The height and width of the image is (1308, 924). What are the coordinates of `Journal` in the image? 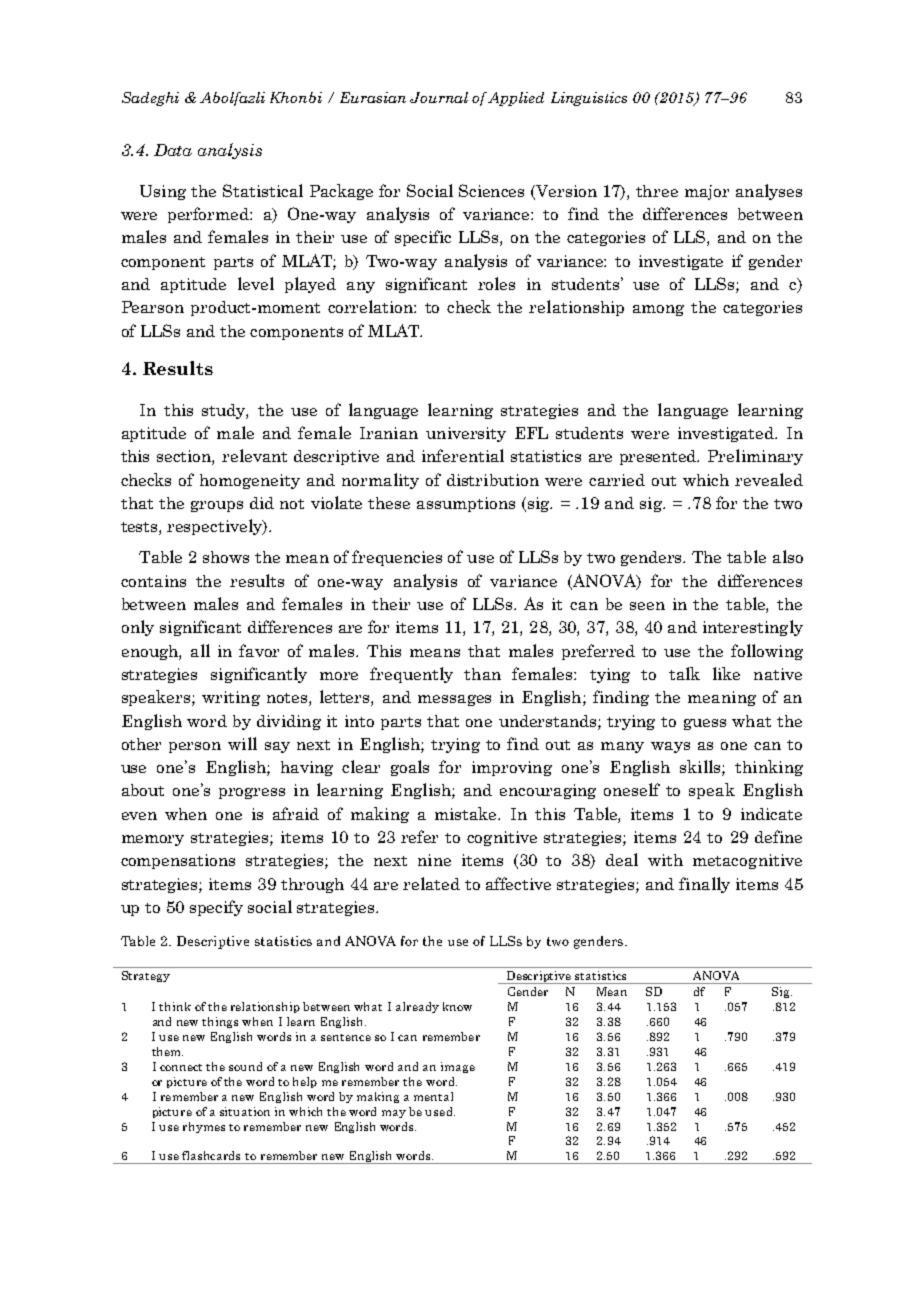 It's located at (439, 97).
